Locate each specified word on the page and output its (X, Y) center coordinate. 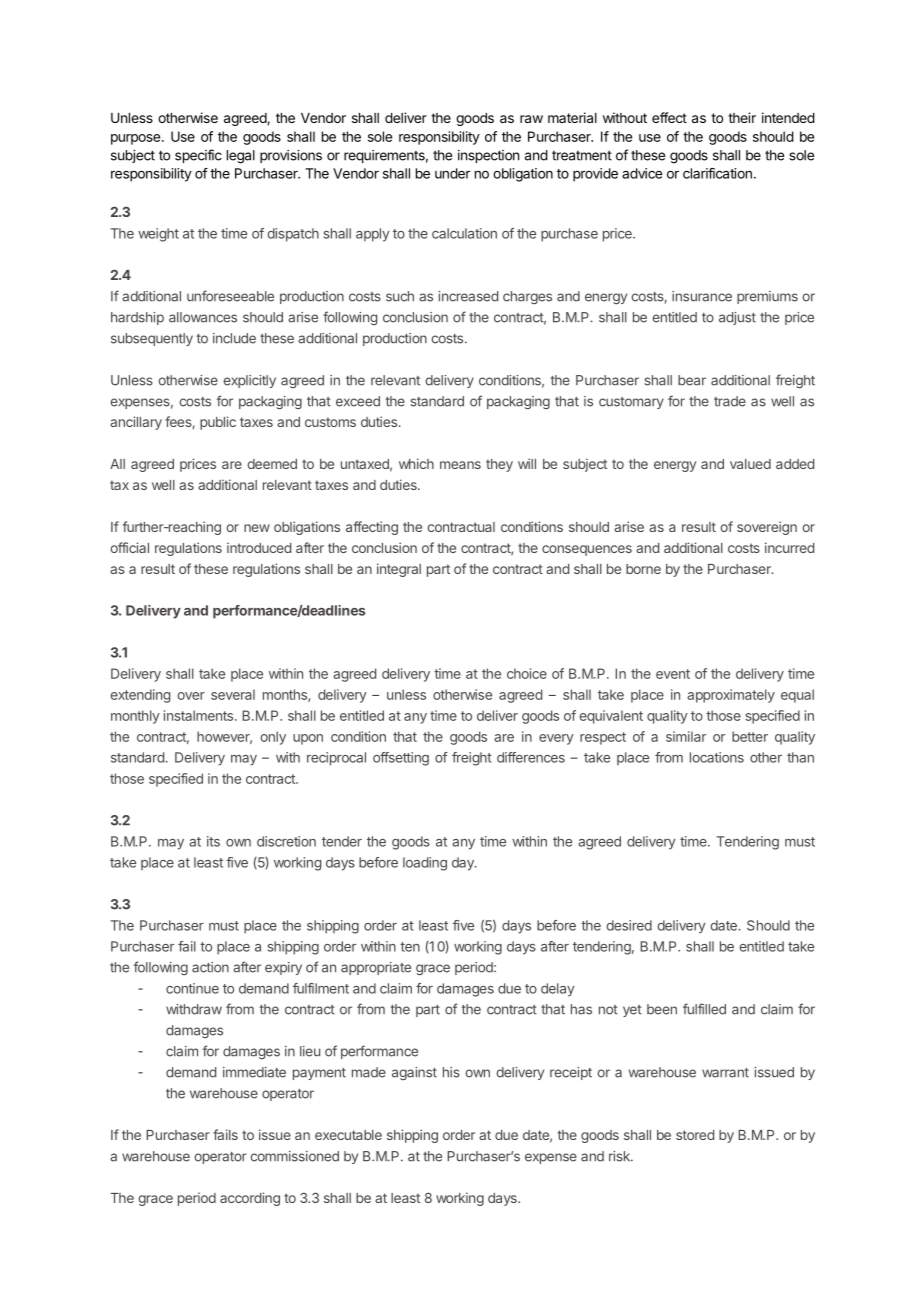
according (250, 1199)
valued (750, 464)
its (213, 841)
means (460, 465)
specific (198, 156)
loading (425, 864)
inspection (488, 156)
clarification (717, 173)
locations (717, 757)
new (257, 528)
